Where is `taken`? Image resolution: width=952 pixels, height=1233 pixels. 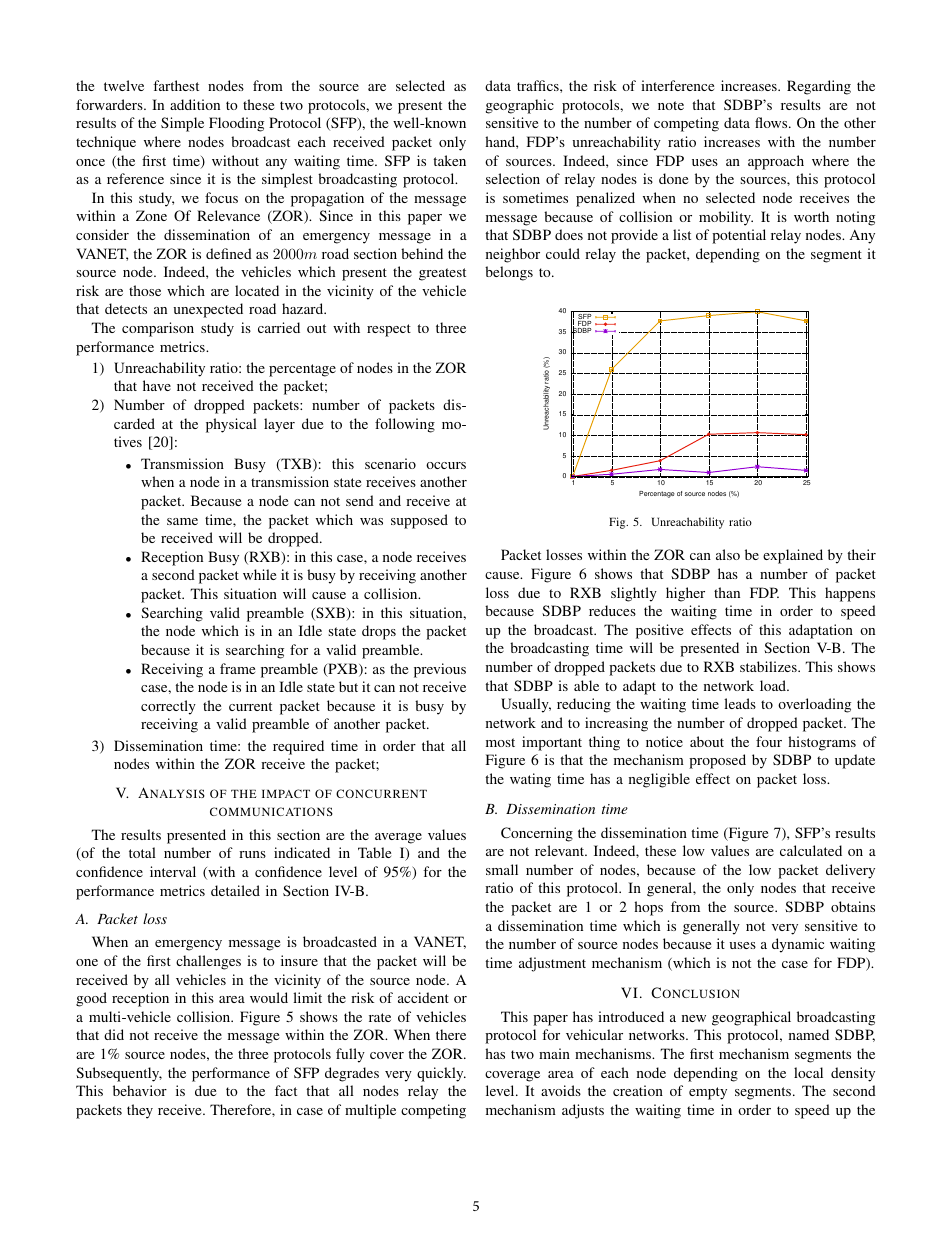
taken is located at coordinates (449, 160).
